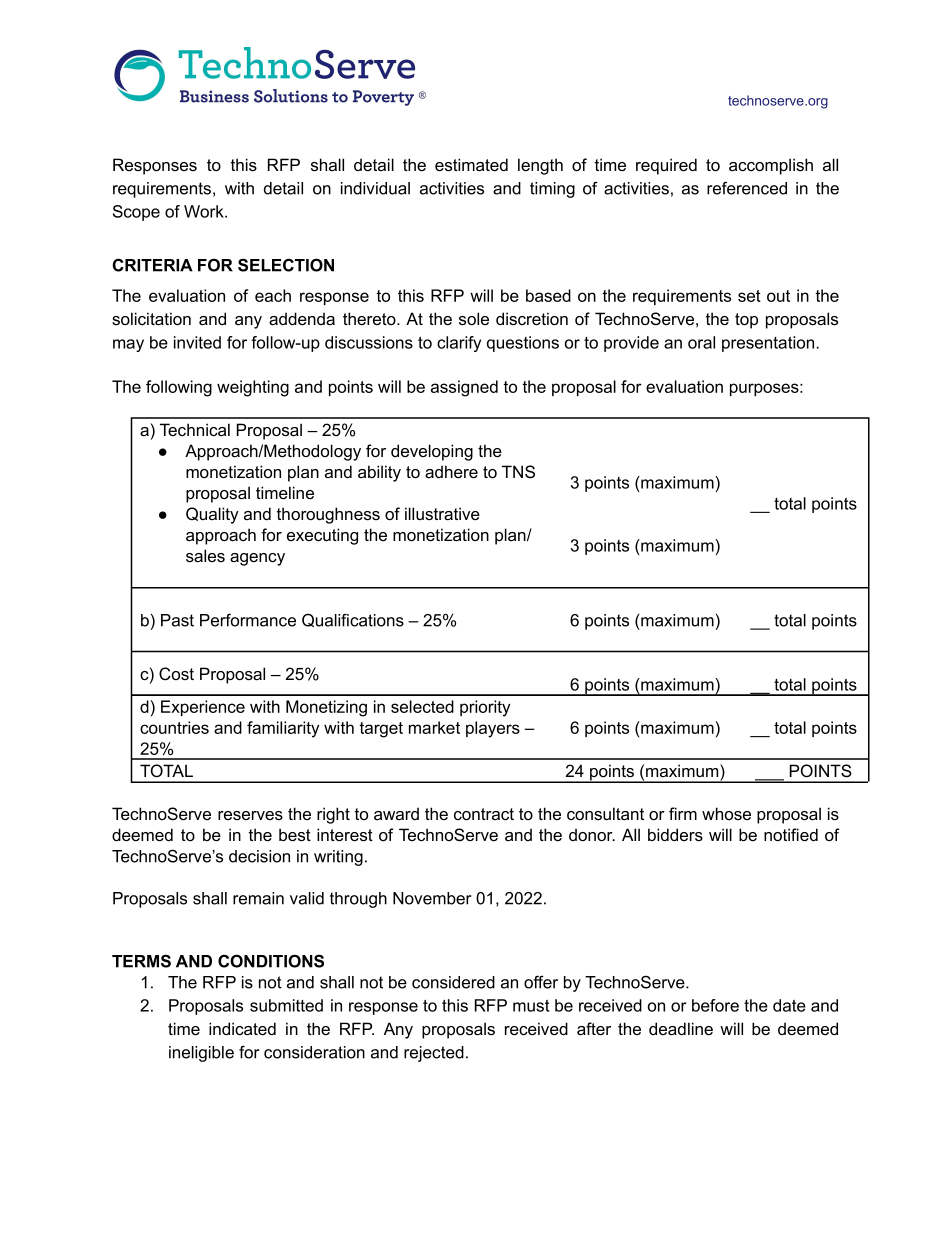 This document has width=952, height=1233. I want to click on rejected, so click(434, 1054).
